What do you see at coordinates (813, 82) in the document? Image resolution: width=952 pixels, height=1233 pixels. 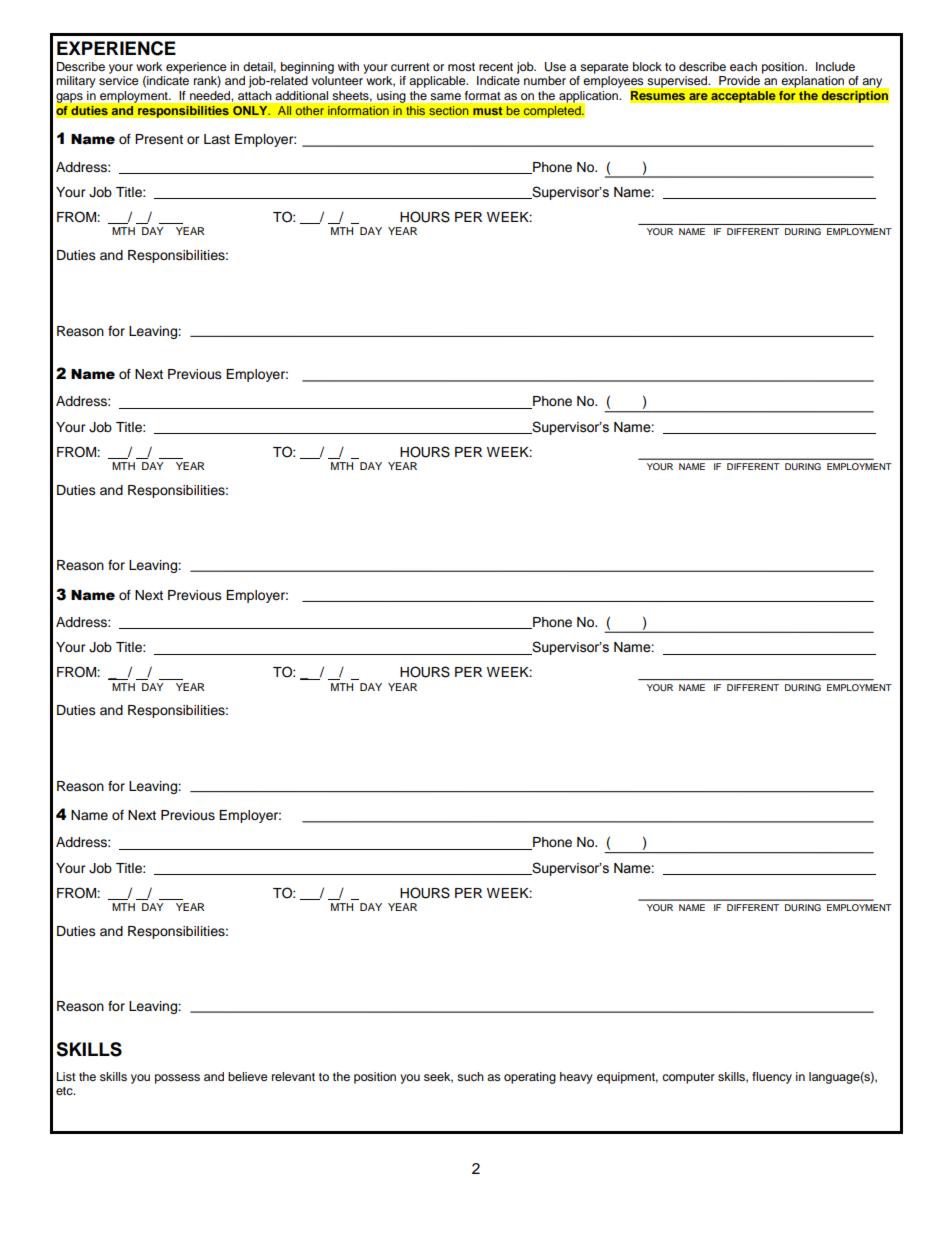 I see `explanation` at bounding box center [813, 82].
